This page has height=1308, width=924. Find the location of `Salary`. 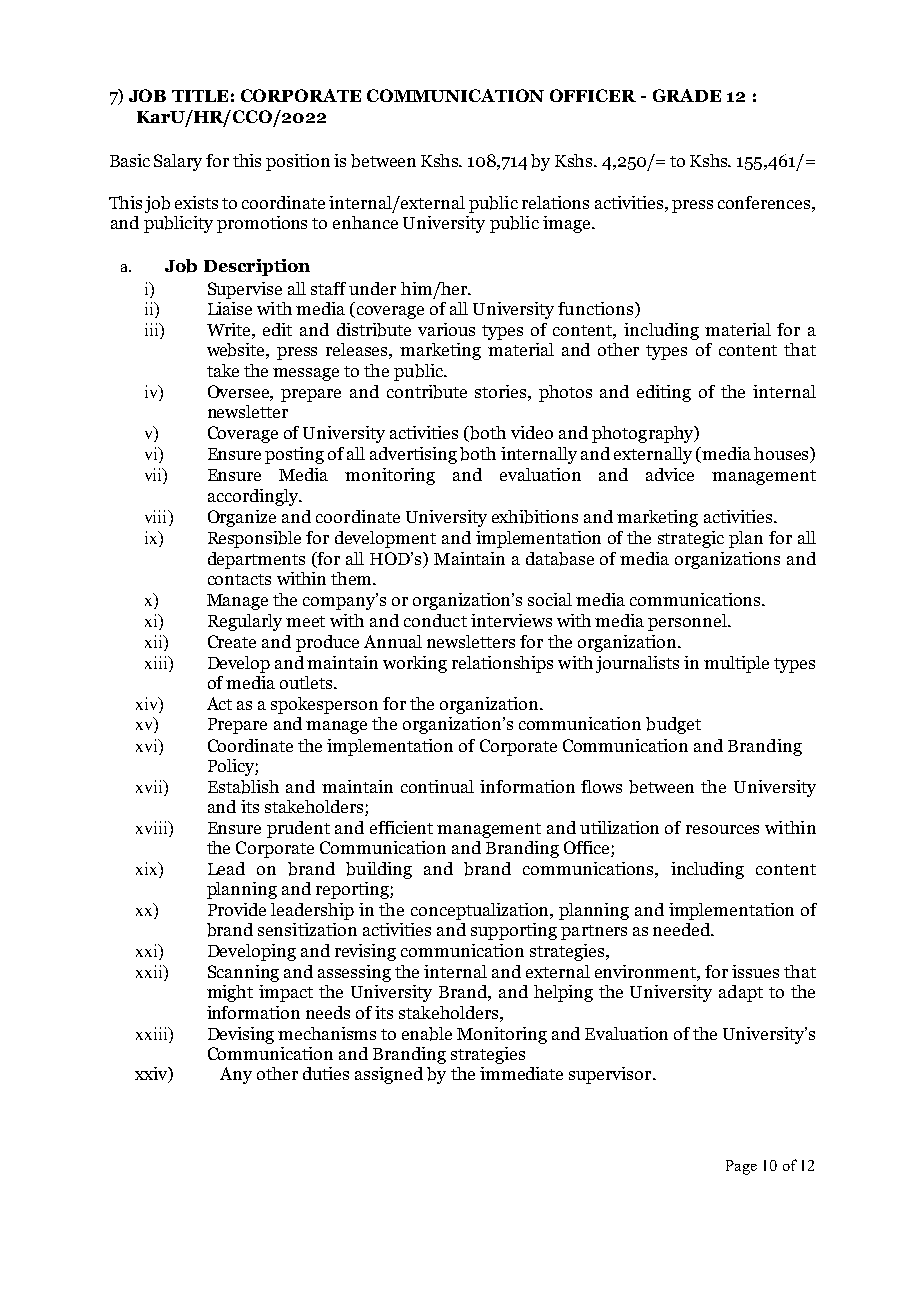

Salary is located at coordinates (178, 162).
